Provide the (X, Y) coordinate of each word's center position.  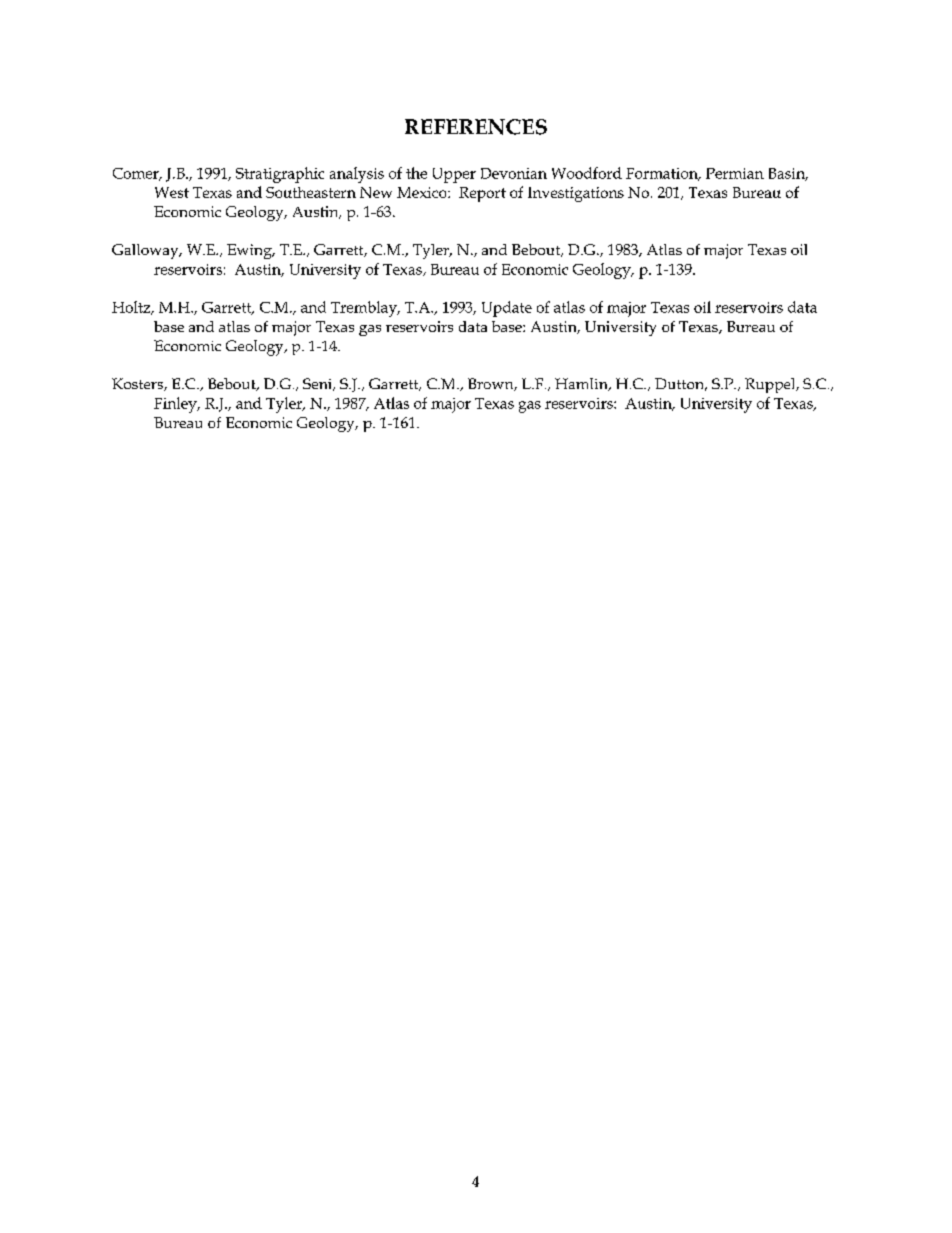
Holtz (132, 308)
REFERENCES (476, 127)
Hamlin (582, 384)
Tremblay (365, 309)
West (172, 192)
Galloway (146, 251)
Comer (137, 174)
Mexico (423, 192)
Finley (176, 405)
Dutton (681, 384)
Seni (318, 384)
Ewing (250, 251)
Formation (663, 174)
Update (507, 309)
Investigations (576, 194)
